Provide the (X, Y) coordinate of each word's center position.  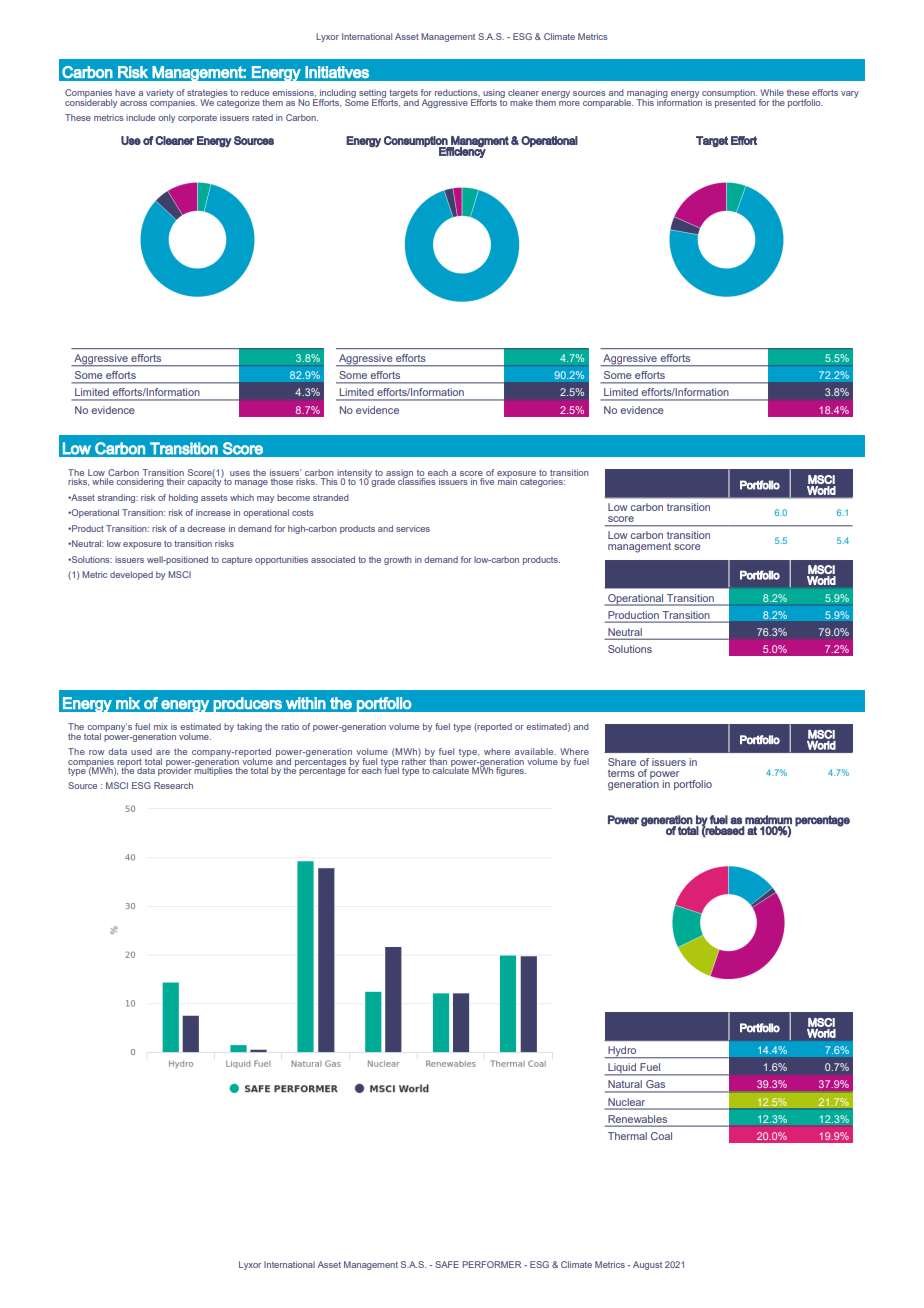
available (535, 751)
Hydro (622, 1052)
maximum (768, 820)
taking (249, 727)
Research (173, 785)
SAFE (447, 1264)
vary (850, 94)
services (413, 528)
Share (622, 762)
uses (240, 473)
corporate (197, 119)
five (487, 481)
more (569, 103)
